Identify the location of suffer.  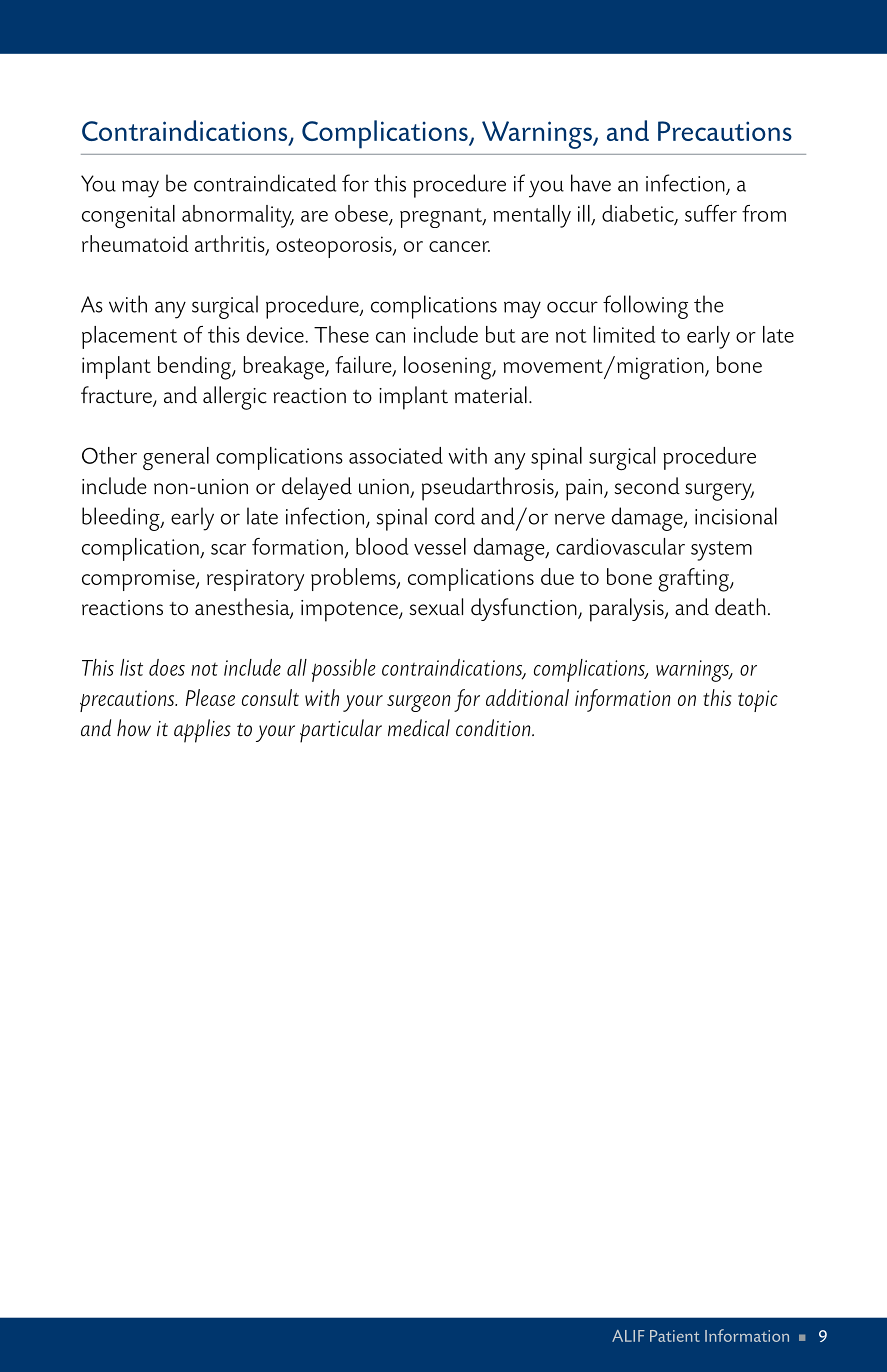
(711, 213).
